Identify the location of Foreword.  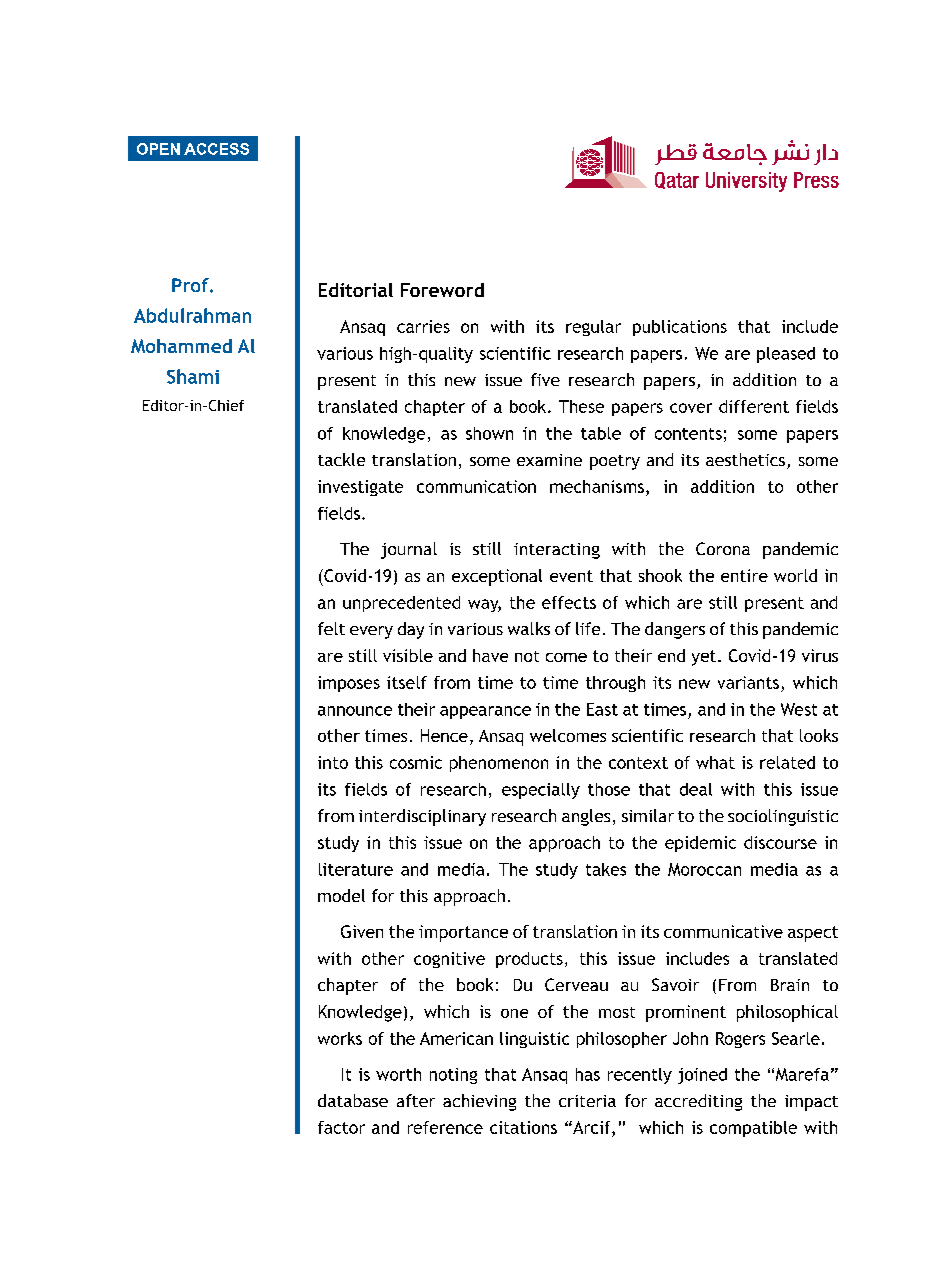
(442, 290).
